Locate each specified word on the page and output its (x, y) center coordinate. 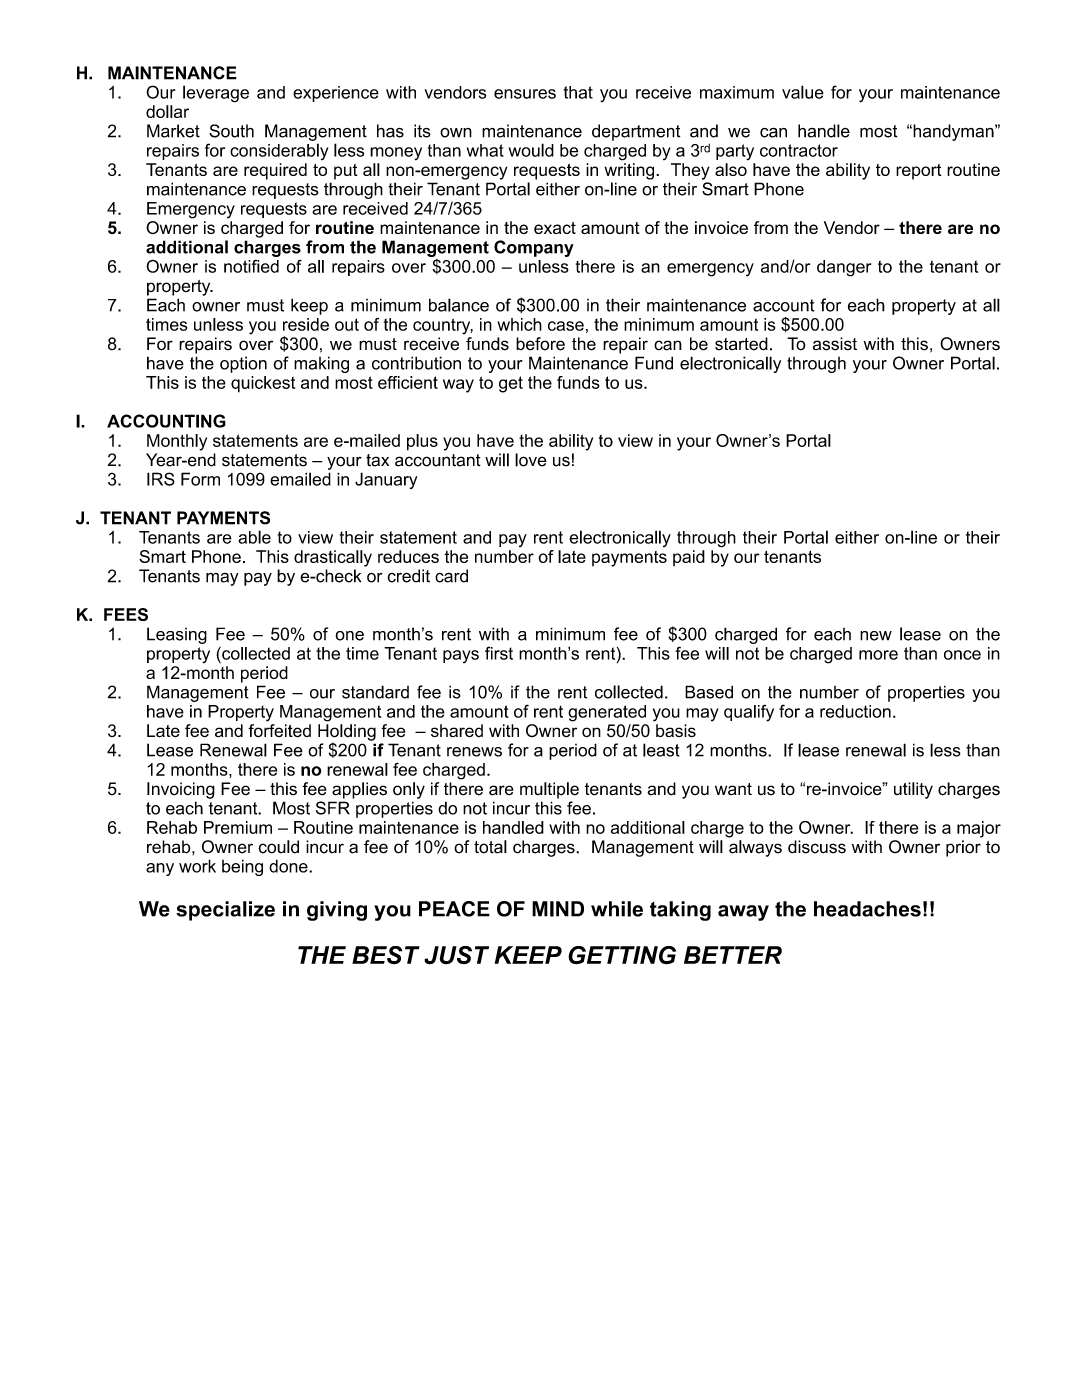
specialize (225, 911)
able (254, 537)
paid (689, 558)
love (531, 460)
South (231, 131)
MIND (558, 909)
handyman (953, 132)
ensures (525, 94)
